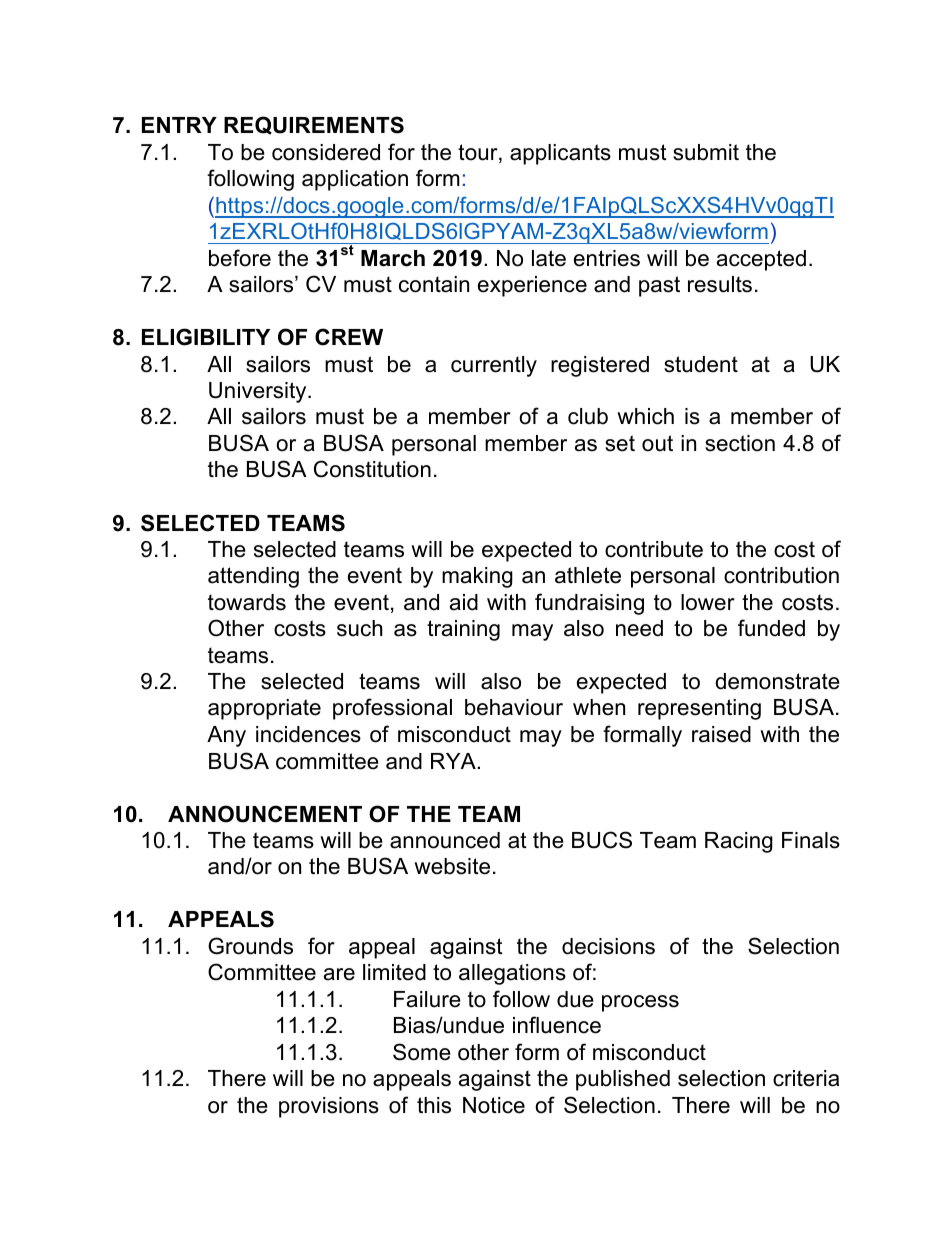 The width and height of the image is (952, 1233). Describe the element at coordinates (314, 125) in the image. I see `REQUIREMENTS` at that location.
